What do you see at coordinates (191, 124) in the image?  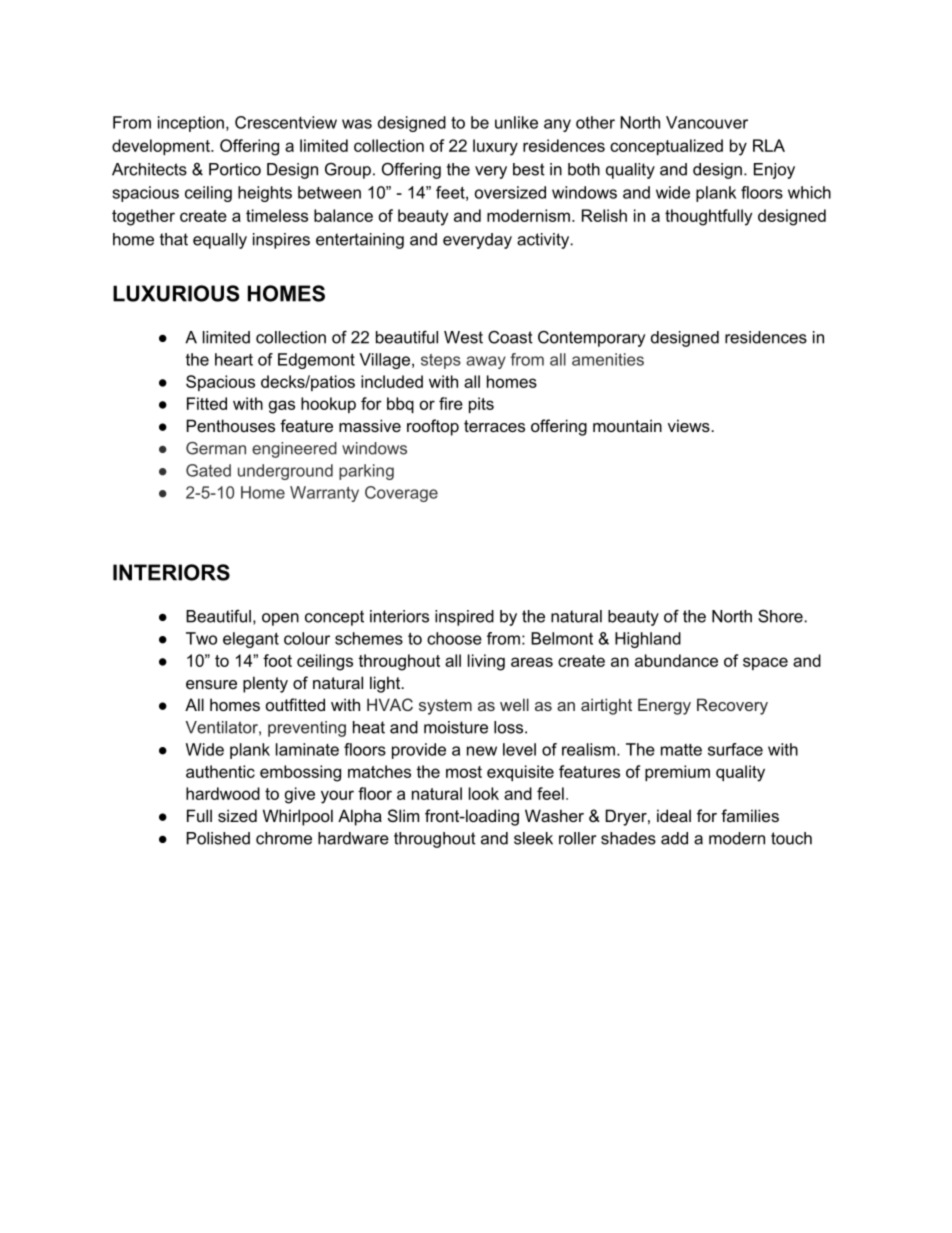 I see `inception` at bounding box center [191, 124].
